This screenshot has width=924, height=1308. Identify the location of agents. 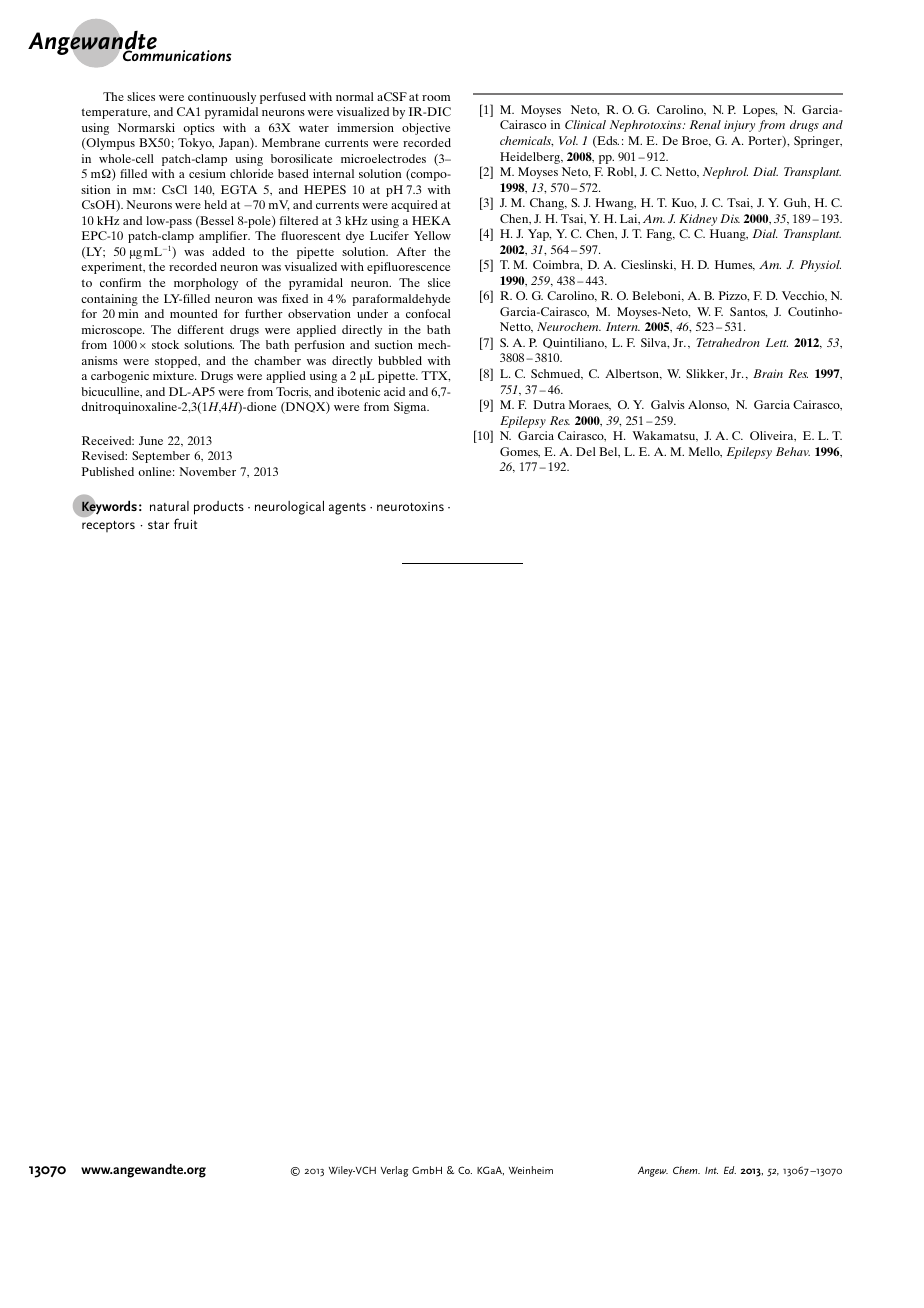
(347, 509).
